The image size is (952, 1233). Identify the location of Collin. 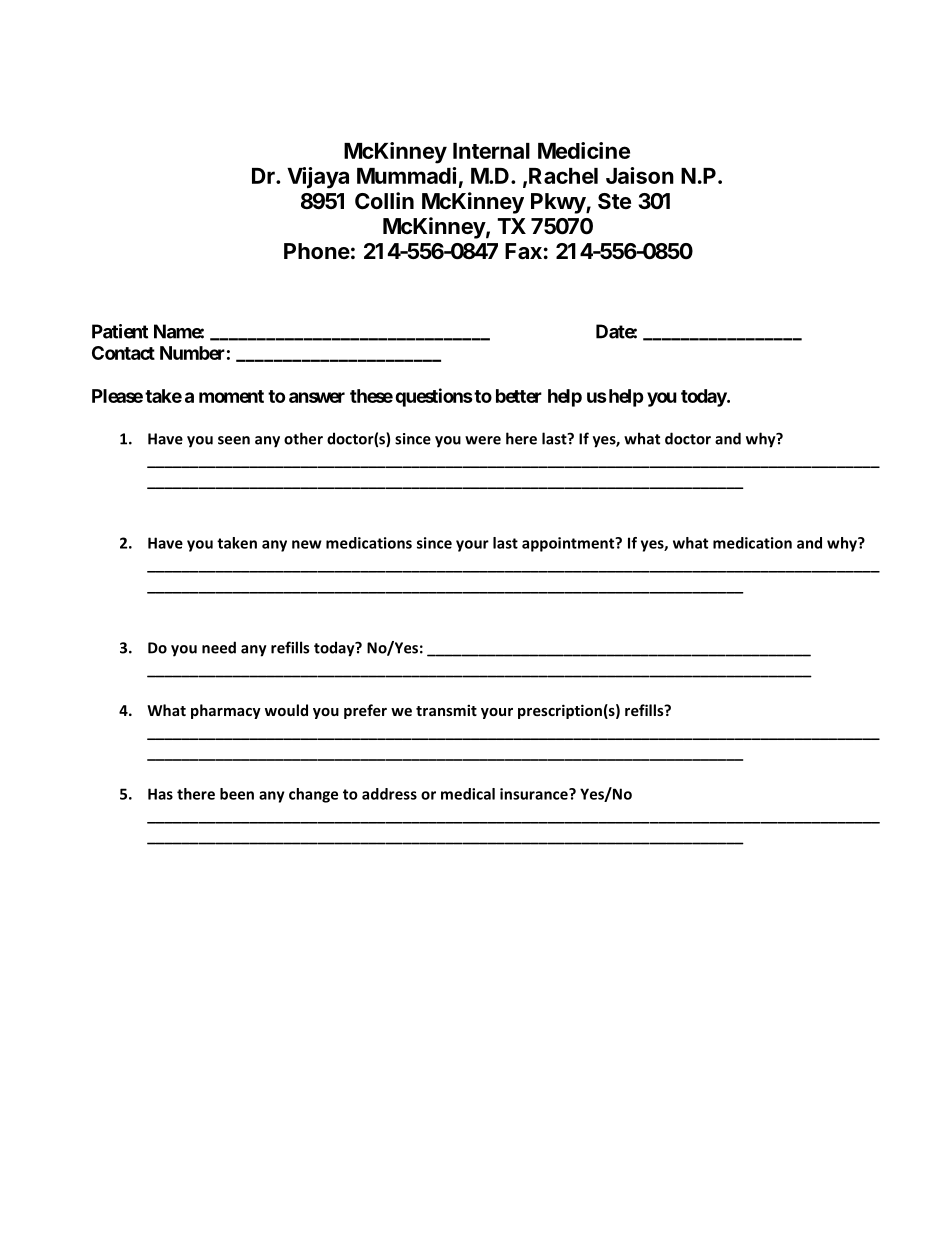
(384, 200).
